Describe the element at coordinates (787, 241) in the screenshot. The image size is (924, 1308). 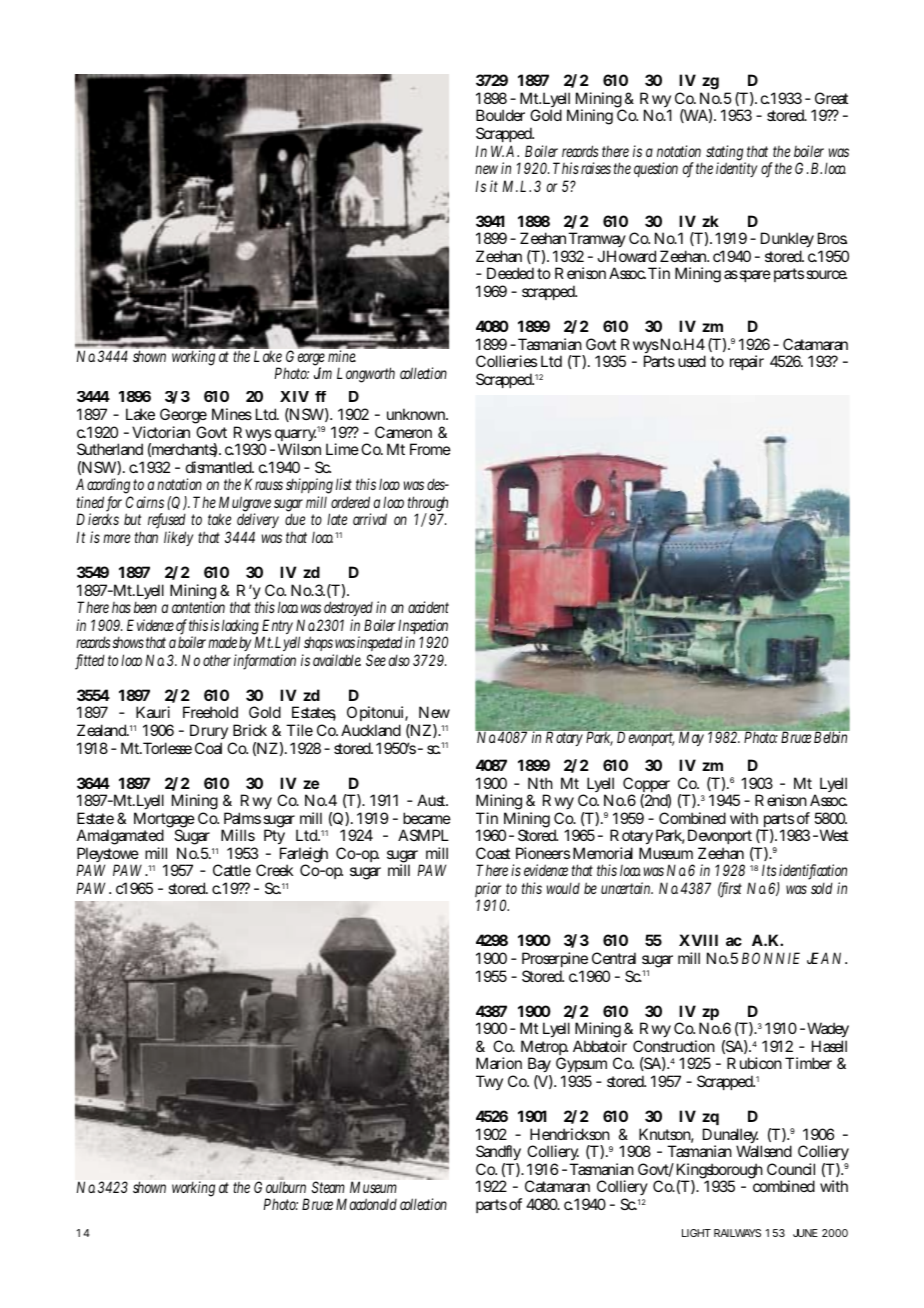
I see `Dunkley` at that location.
